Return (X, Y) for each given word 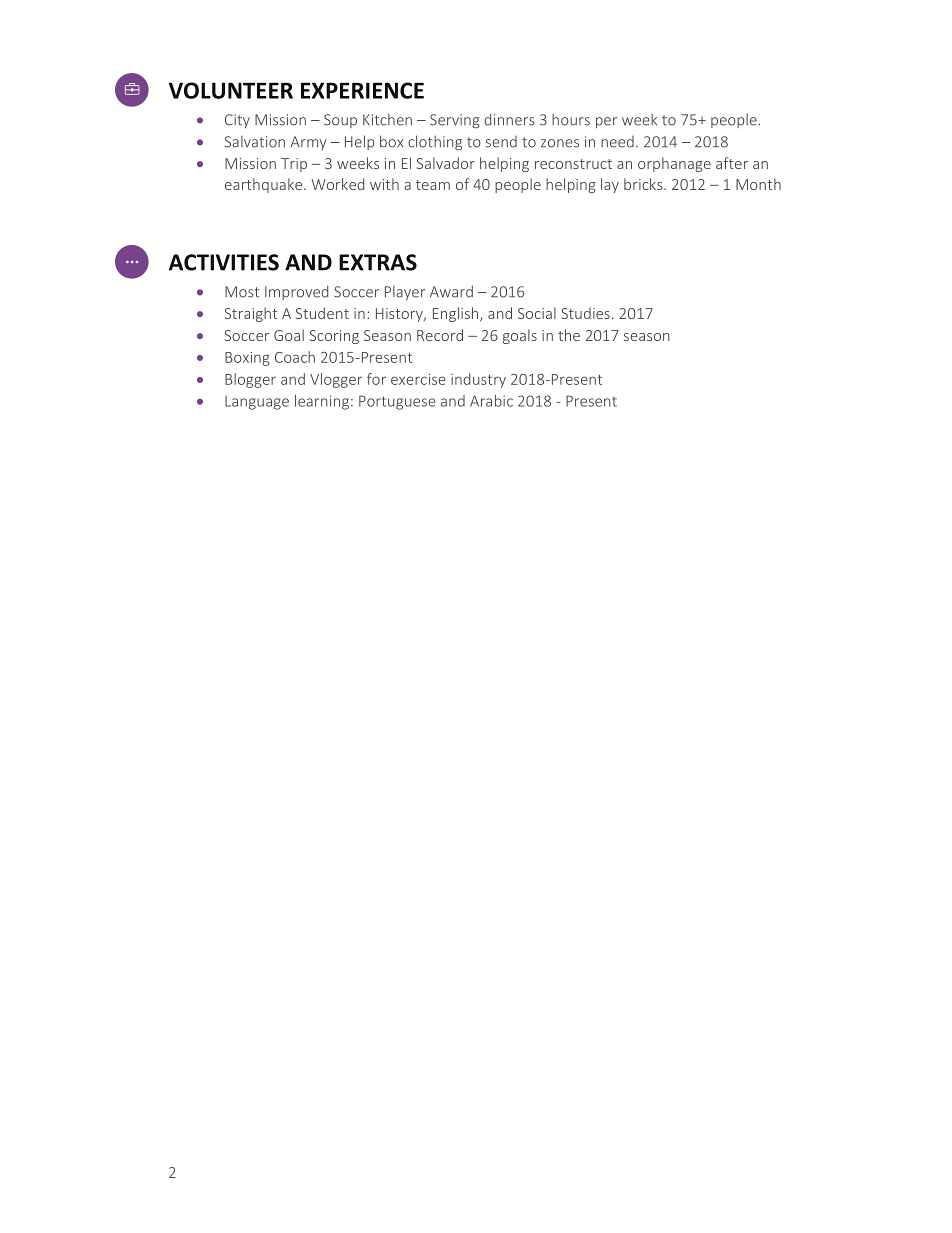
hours (571, 120)
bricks (644, 184)
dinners (509, 119)
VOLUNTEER (231, 90)
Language (257, 403)
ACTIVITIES (224, 262)
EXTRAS (378, 262)
